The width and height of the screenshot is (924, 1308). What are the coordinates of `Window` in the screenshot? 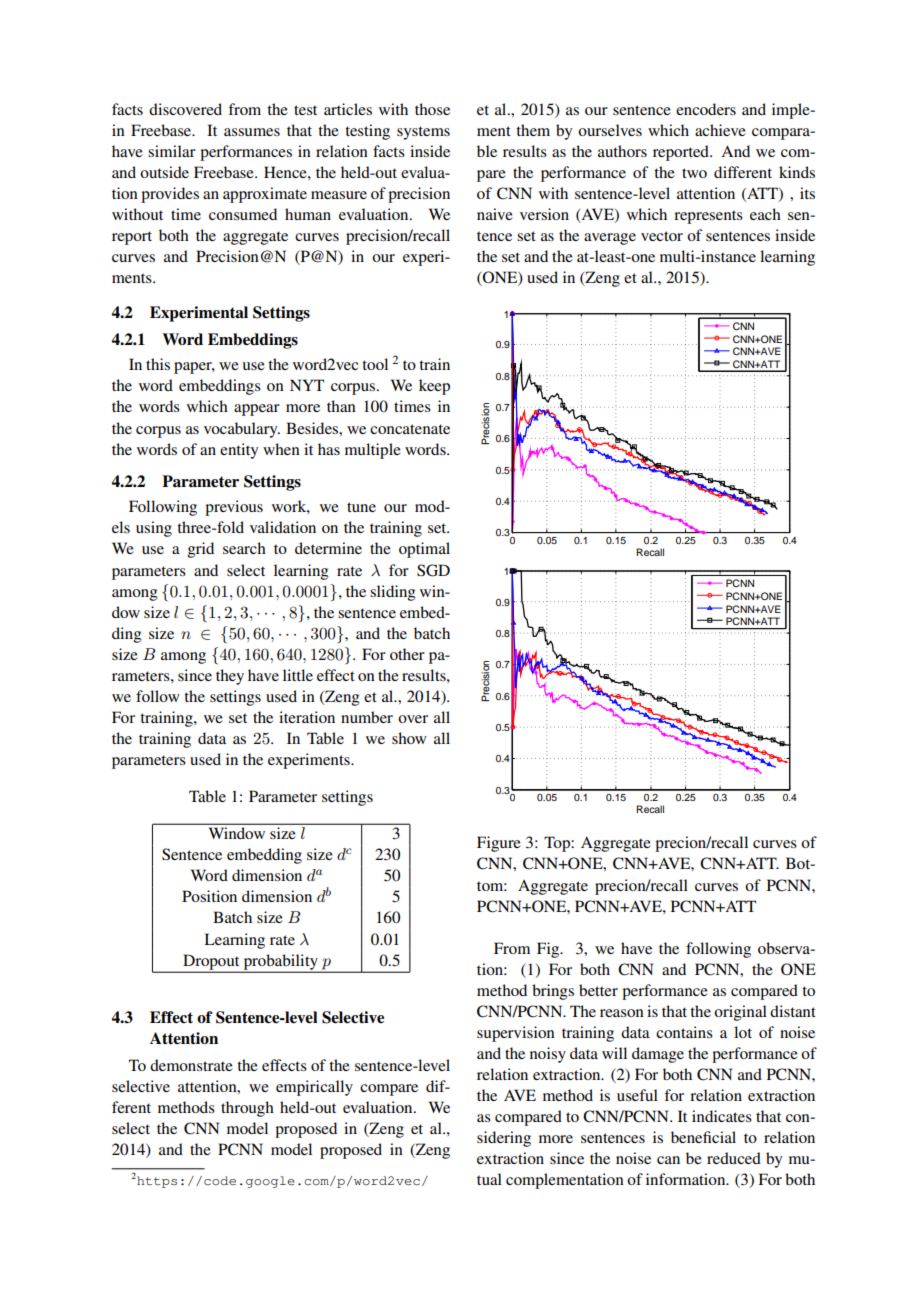 It's located at (237, 833).
